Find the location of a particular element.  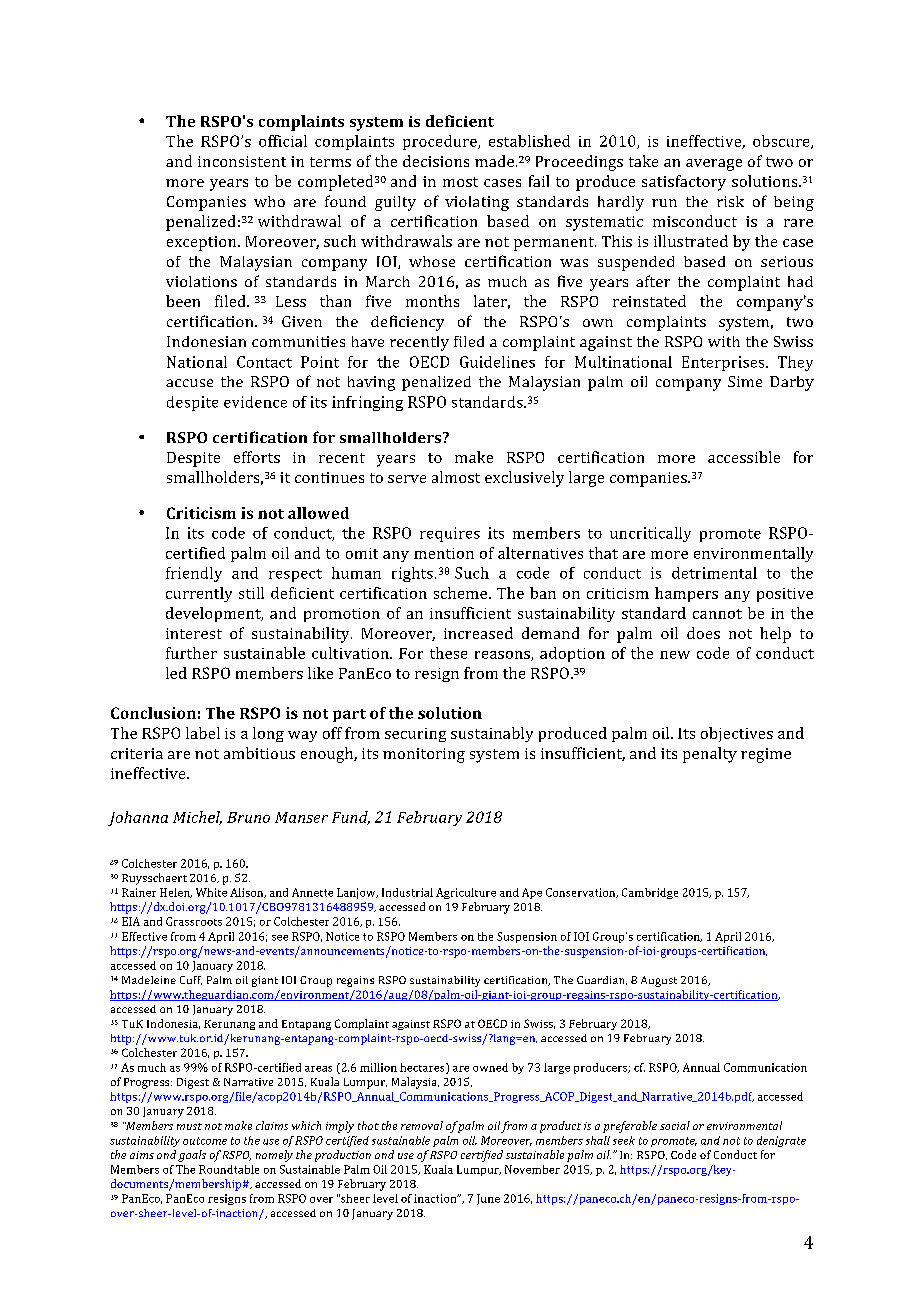

Roundtable is located at coordinates (229, 1169).
